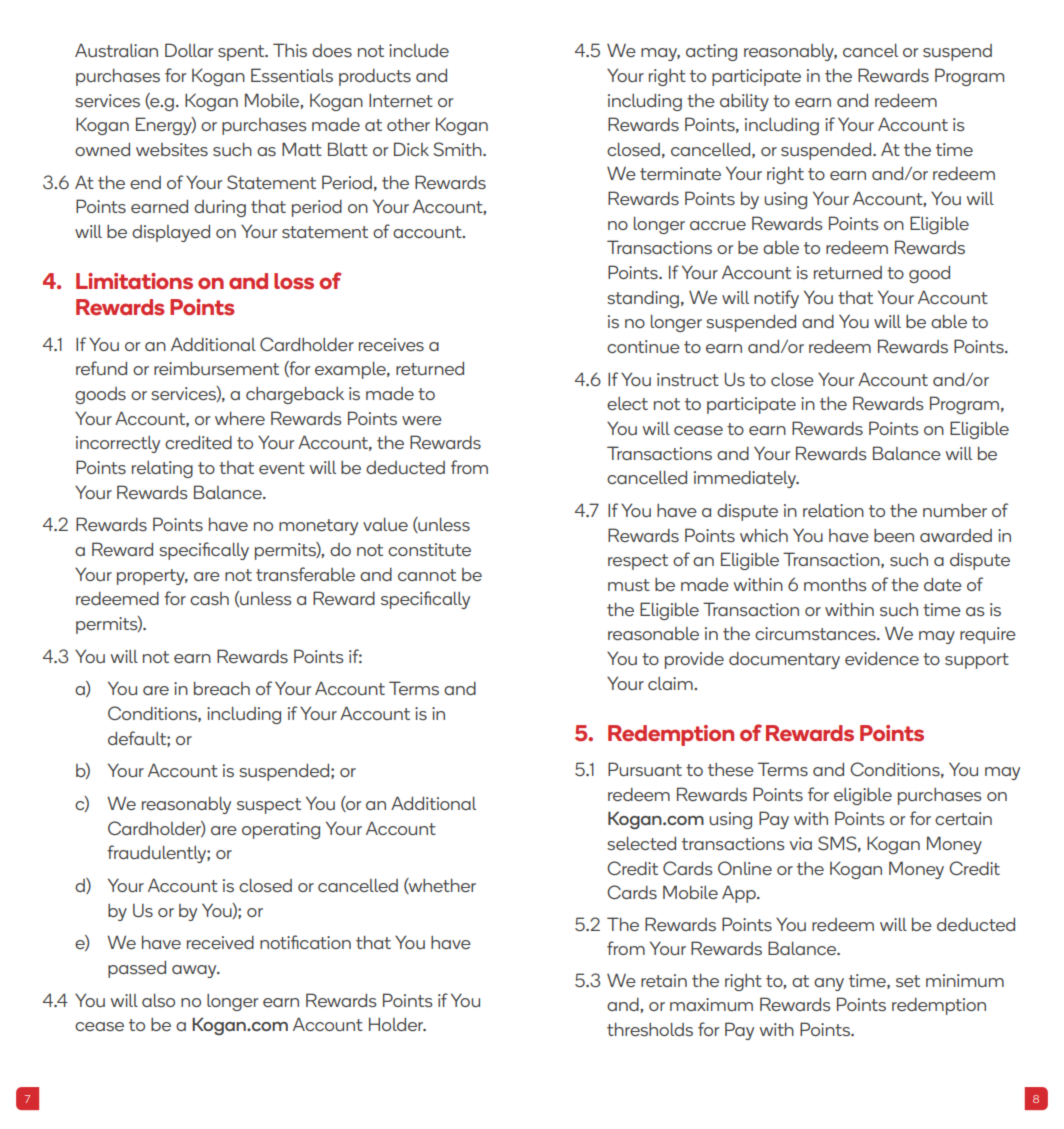 The height and width of the image is (1129, 1064). Describe the element at coordinates (744, 102) in the image. I see `ability` at that location.
